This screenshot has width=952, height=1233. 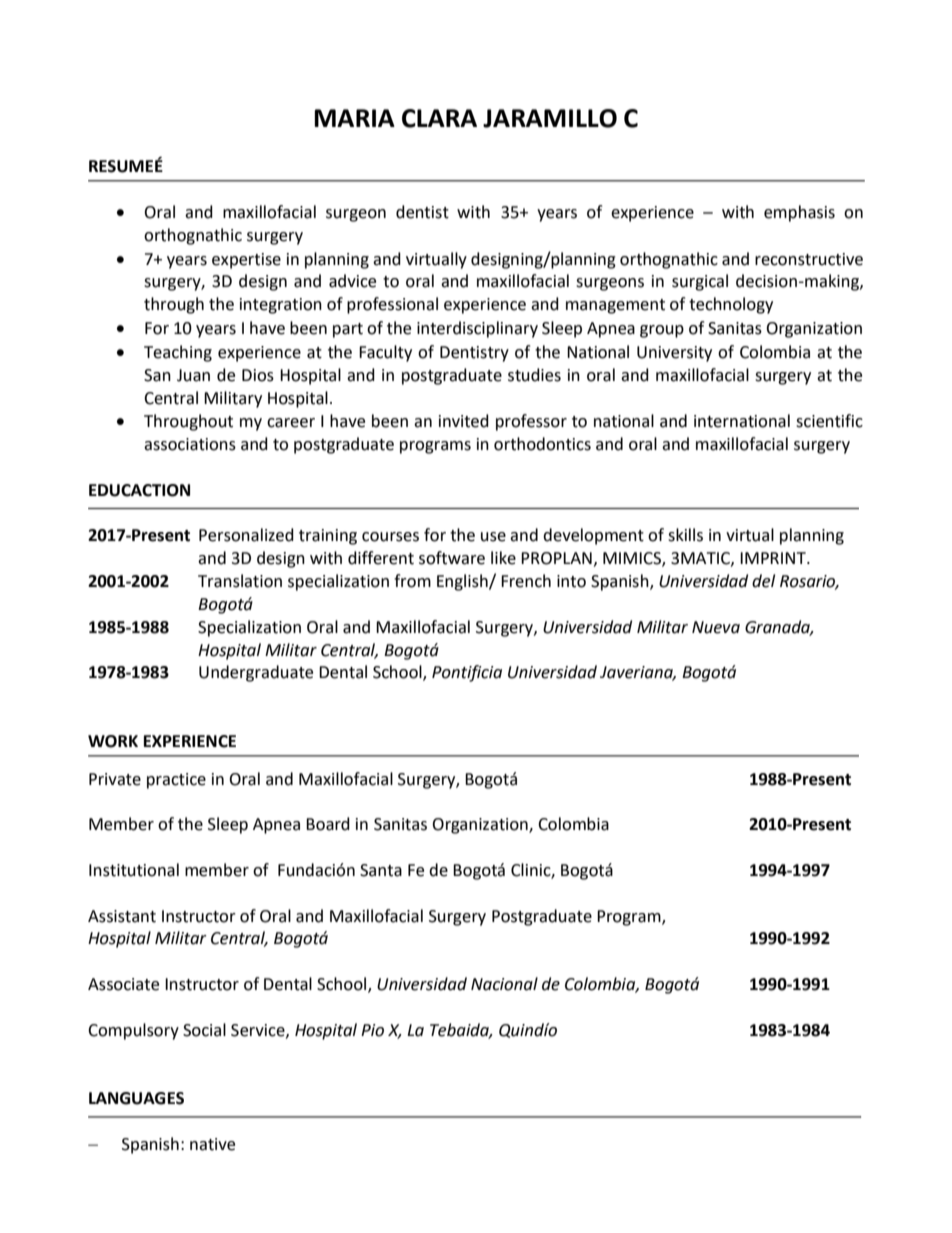 What do you see at coordinates (212, 1144) in the screenshot?
I see `native` at bounding box center [212, 1144].
